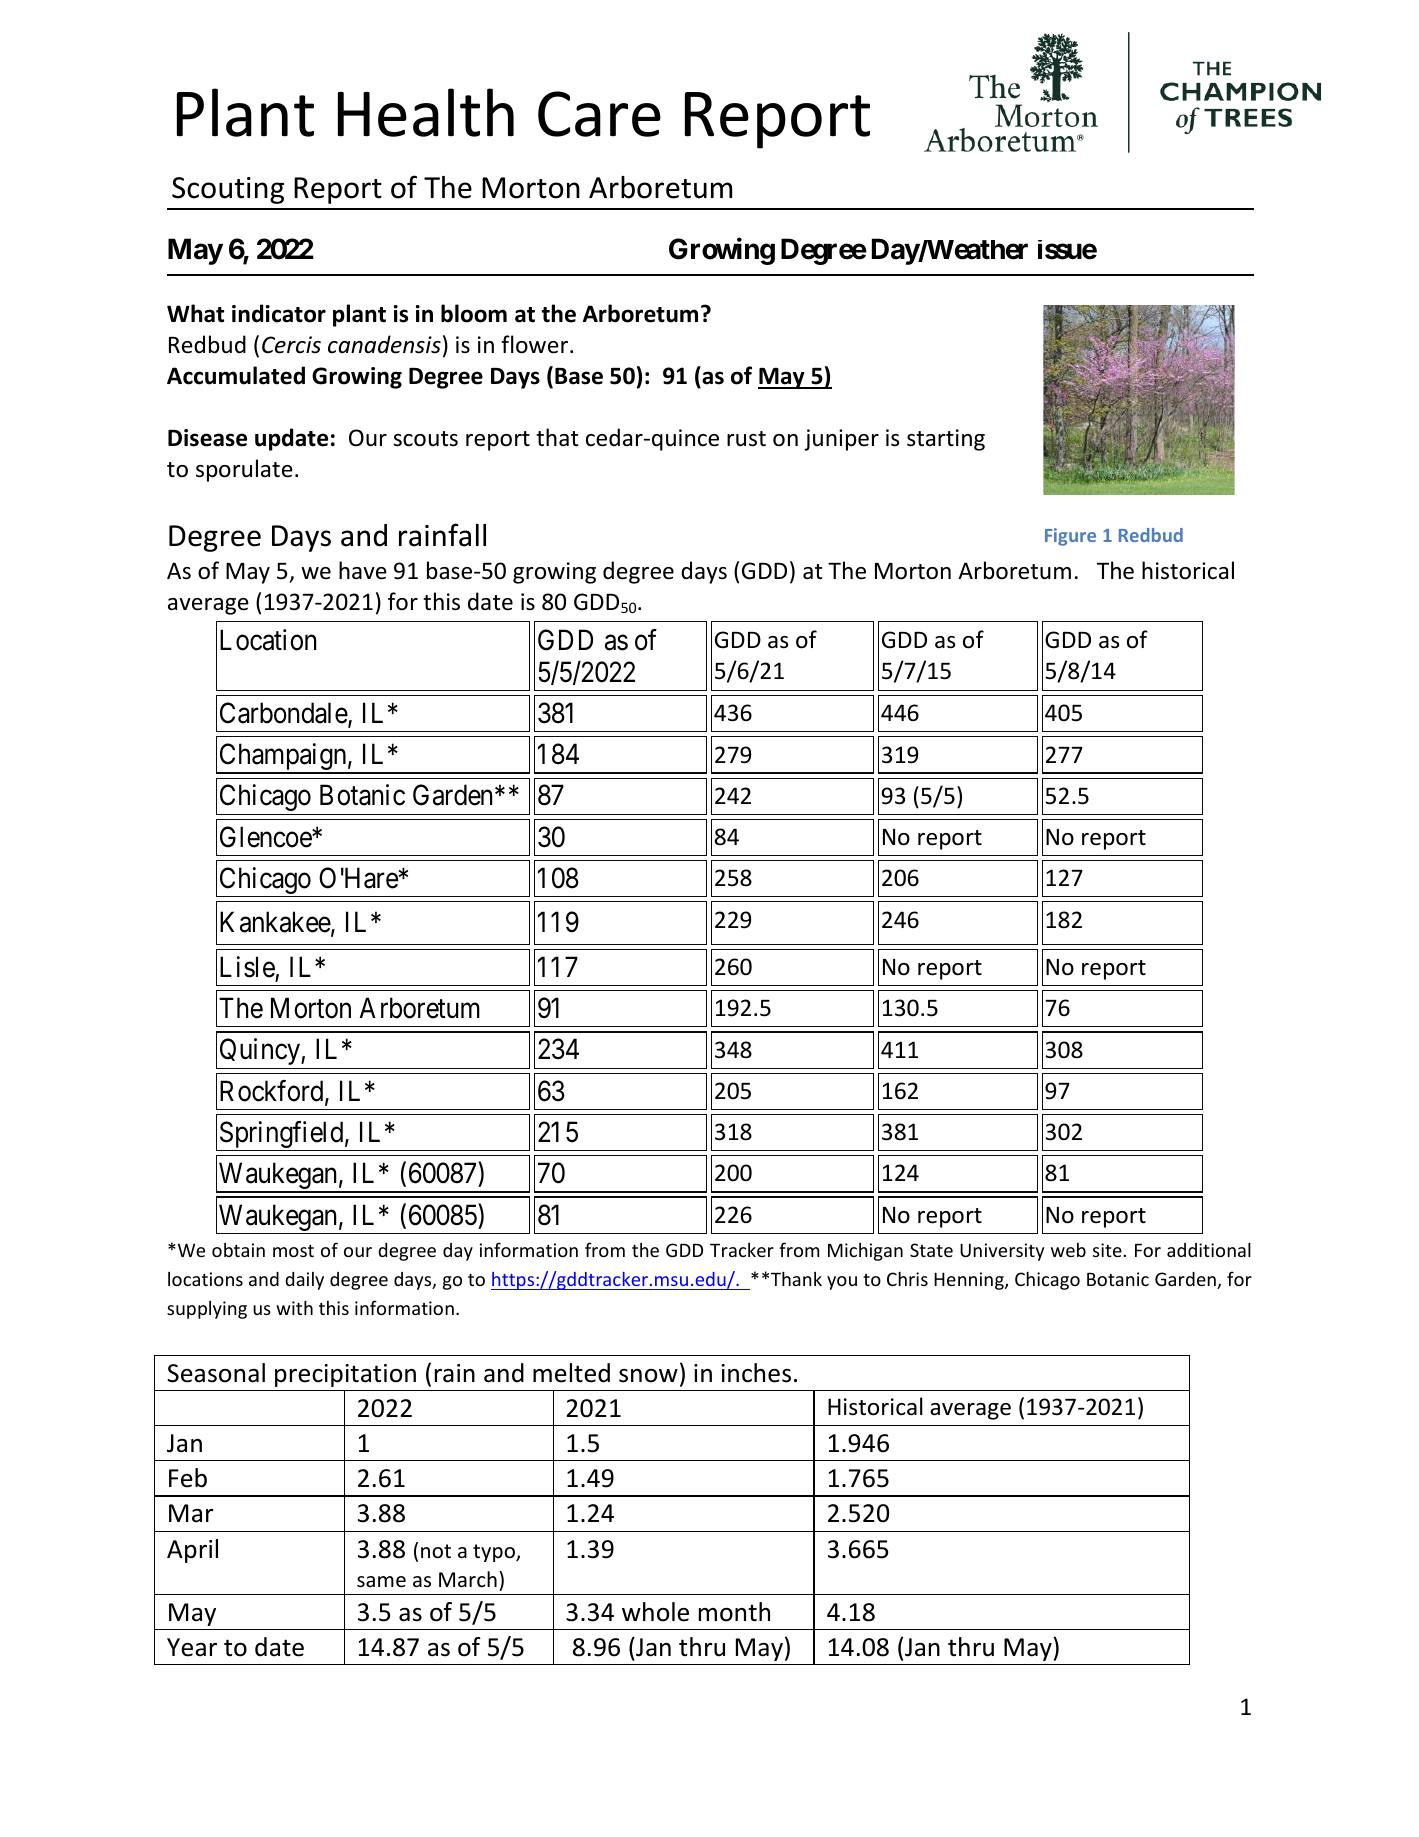  What do you see at coordinates (363, 570) in the screenshot?
I see `have` at bounding box center [363, 570].
